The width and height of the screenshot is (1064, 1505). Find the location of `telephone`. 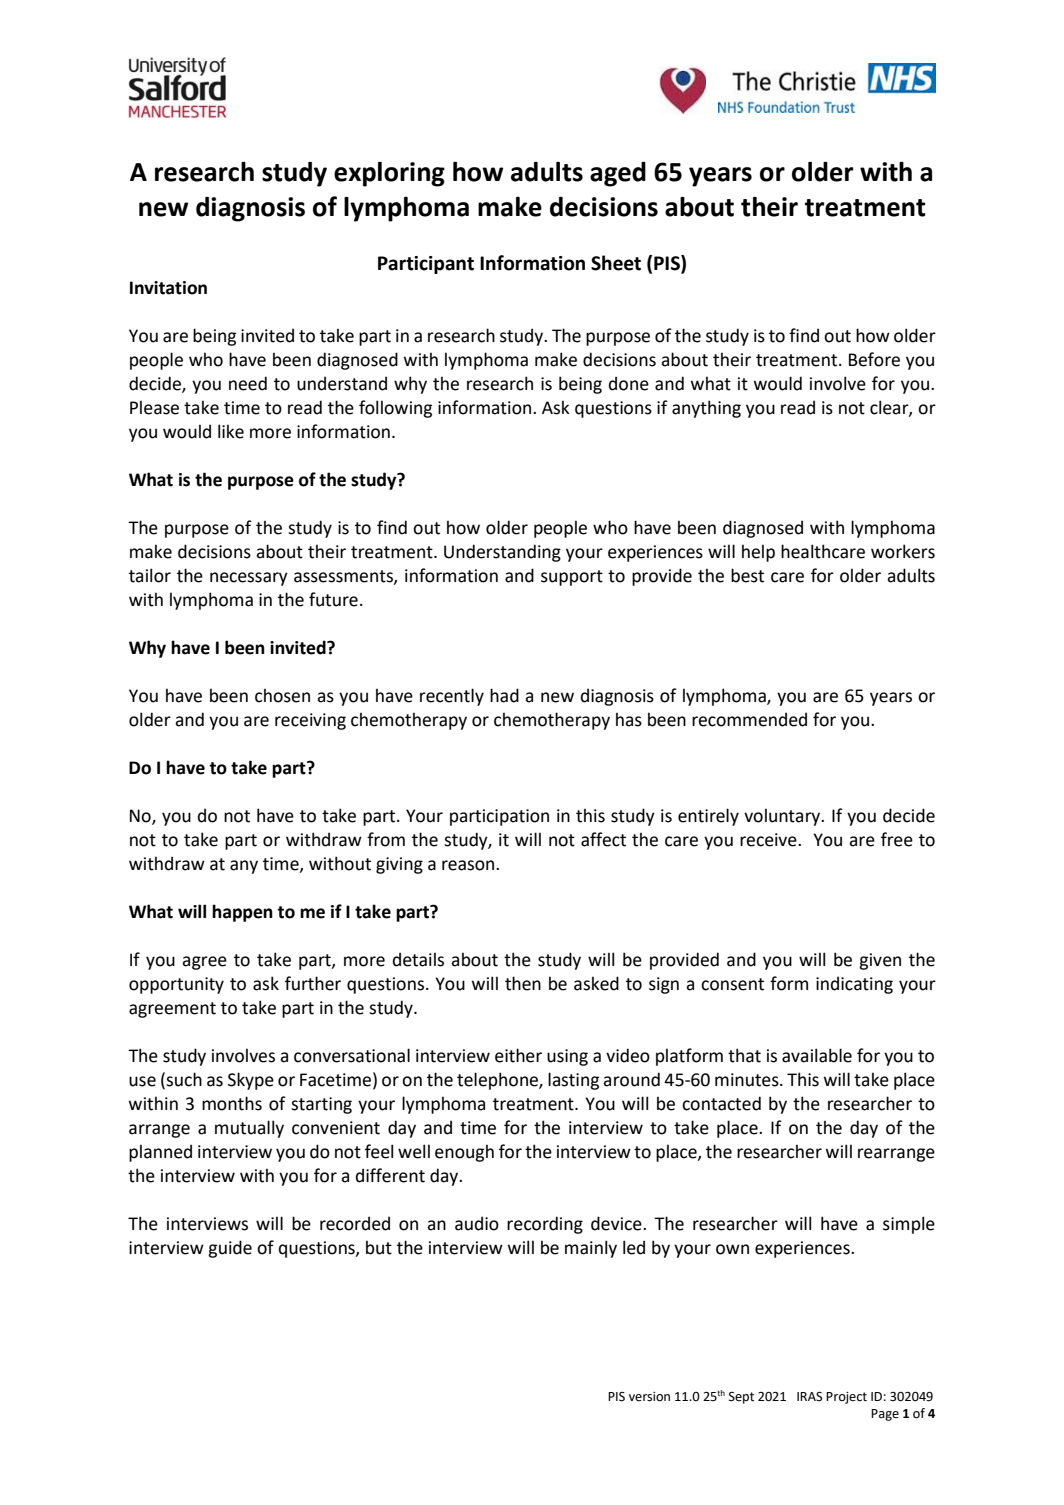

telephone is located at coordinates (498, 1081).
